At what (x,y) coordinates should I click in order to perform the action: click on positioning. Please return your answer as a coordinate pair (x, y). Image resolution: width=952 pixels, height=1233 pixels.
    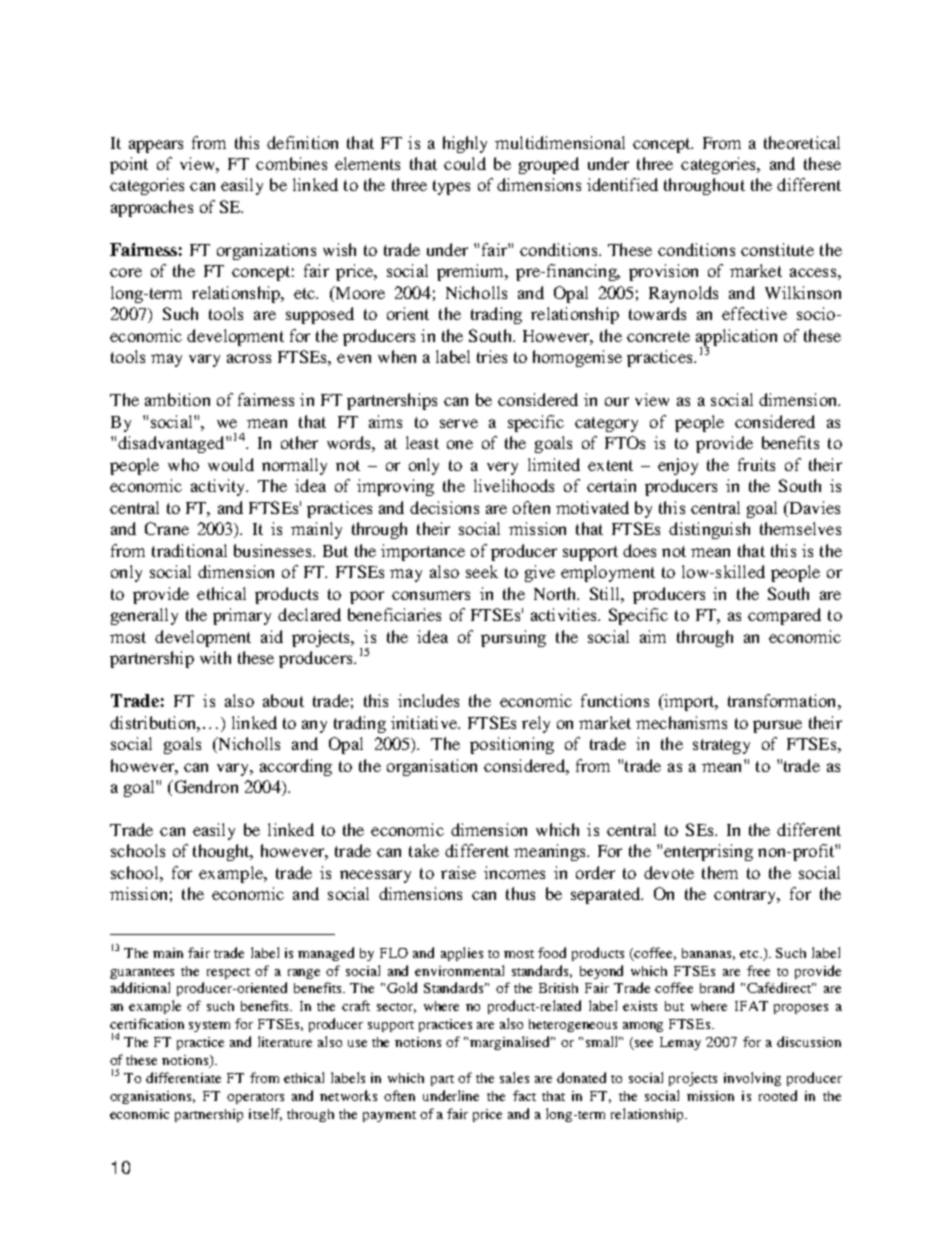
    Looking at the image, I should click on (512, 745).
